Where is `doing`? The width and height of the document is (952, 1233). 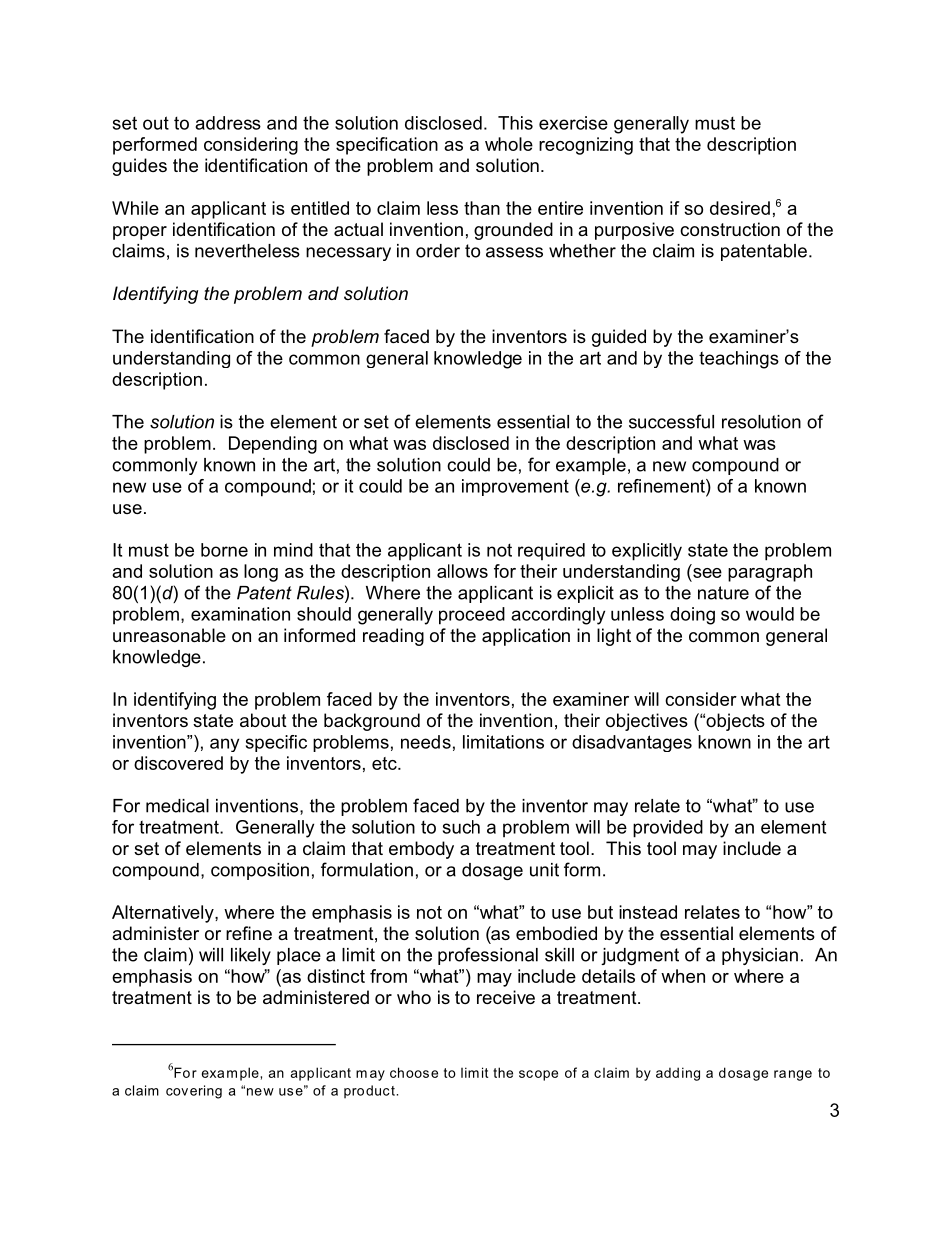 doing is located at coordinates (692, 616).
